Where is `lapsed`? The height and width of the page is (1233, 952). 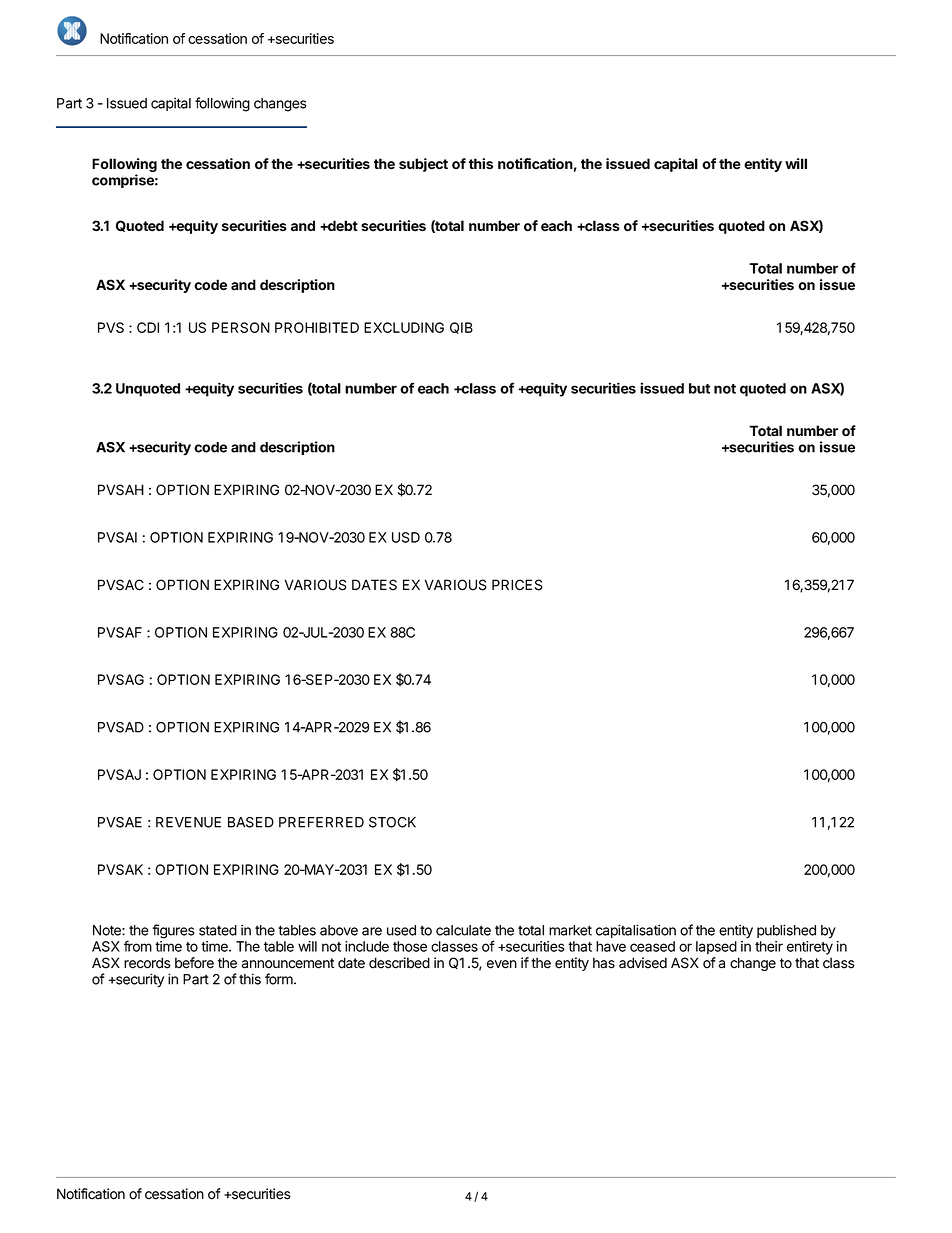
lapsed is located at coordinates (716, 948).
